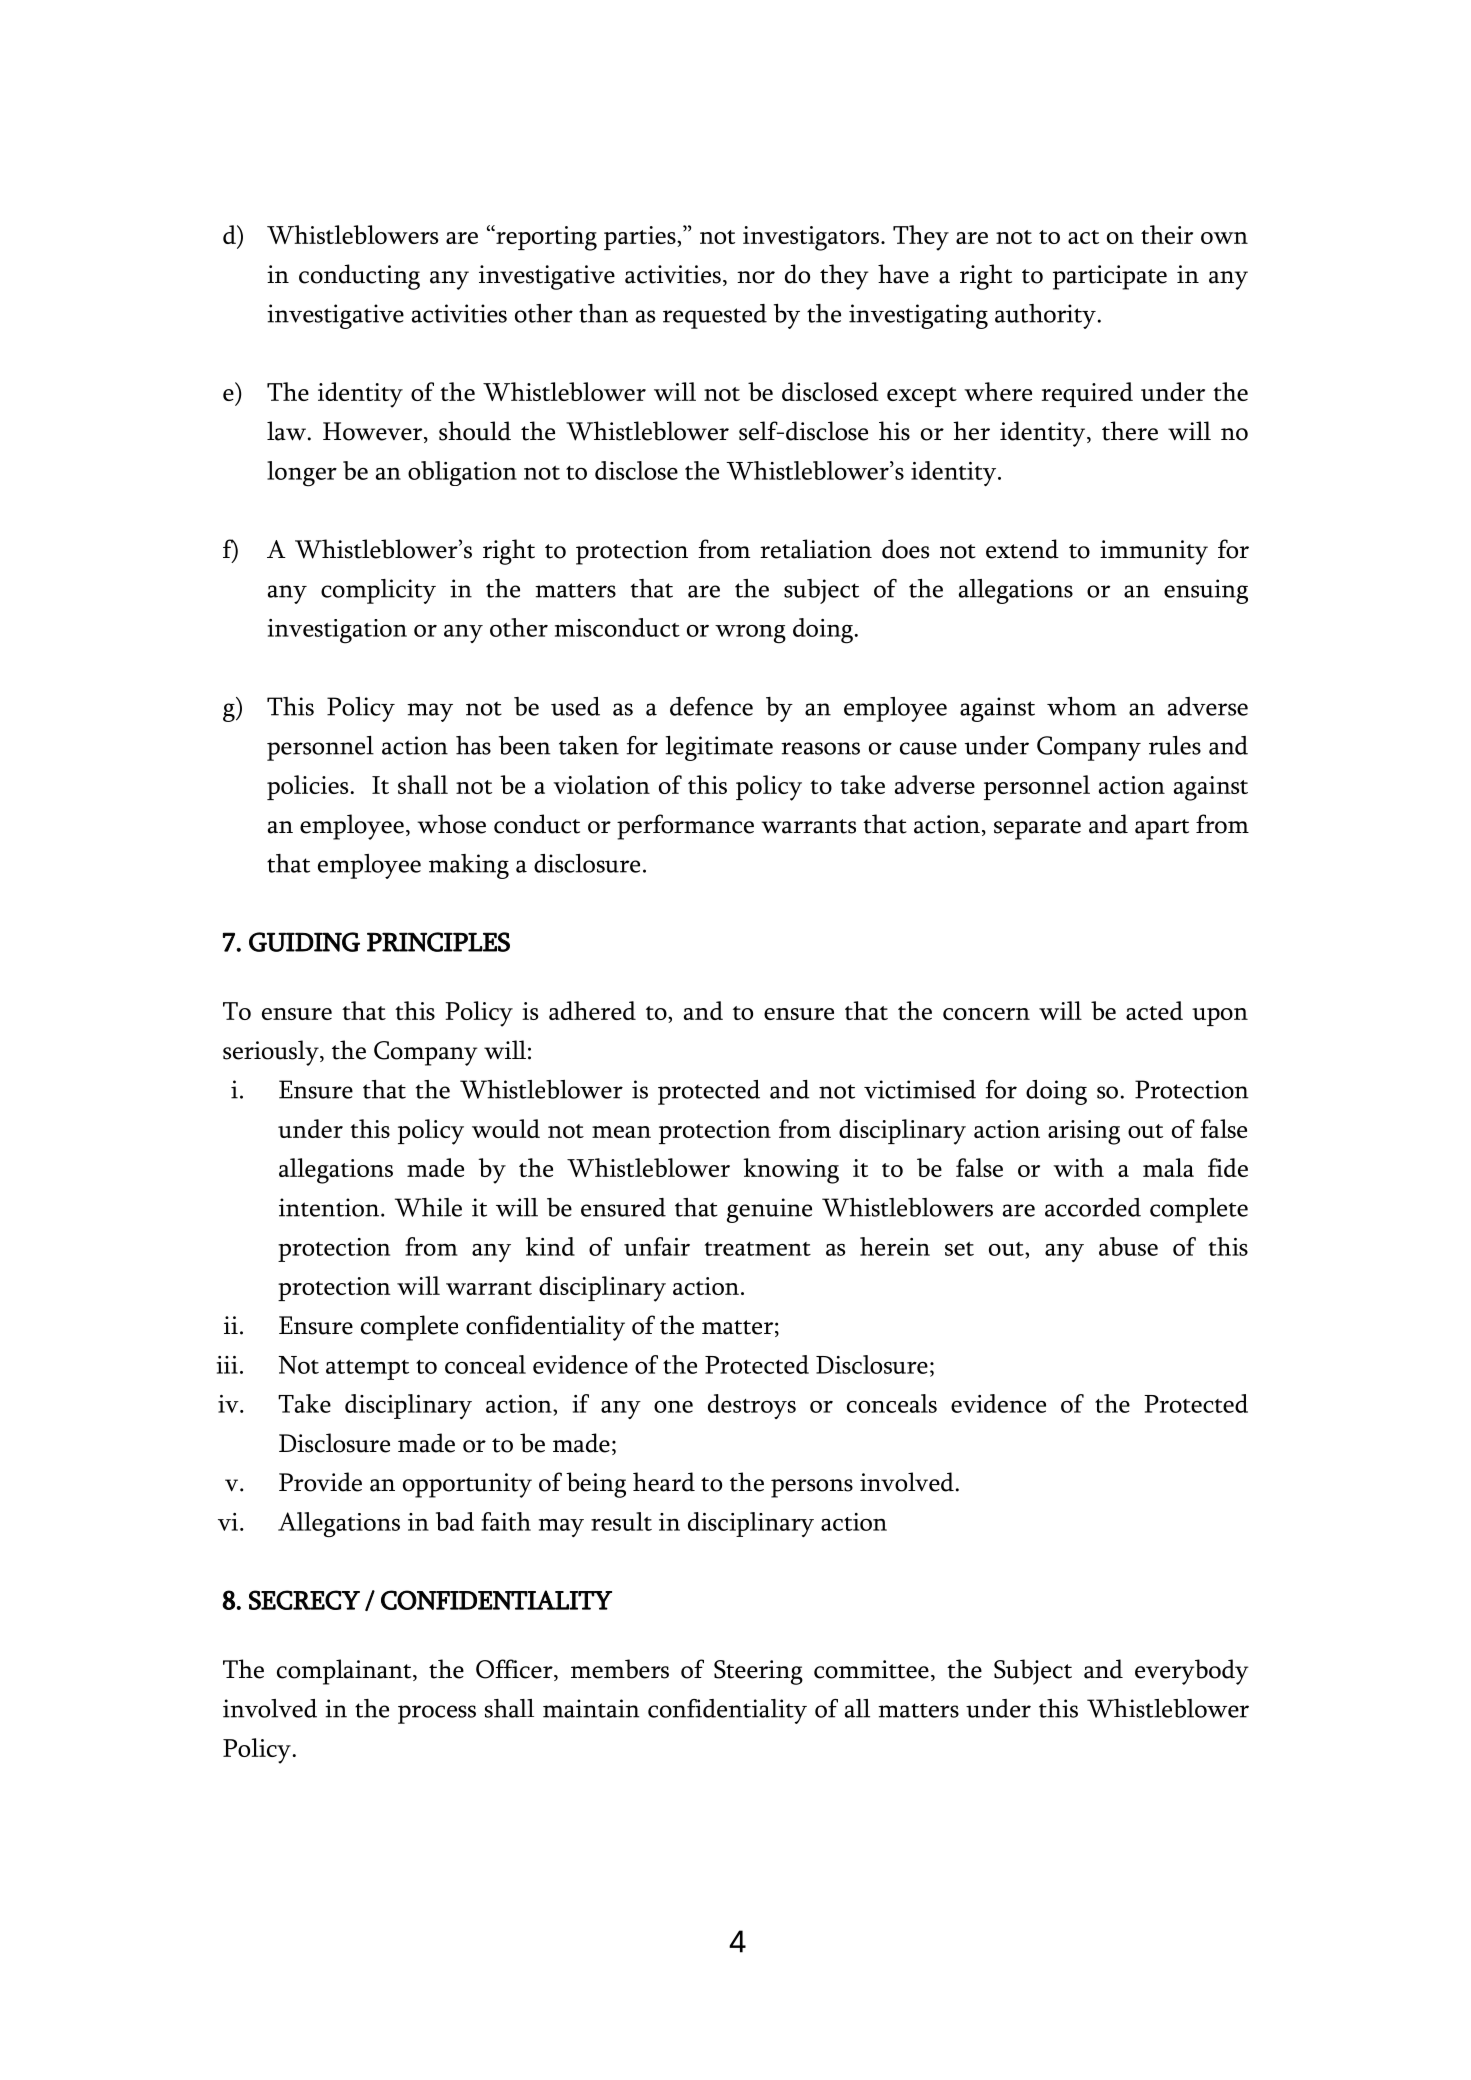 The height and width of the screenshot is (2080, 1471). Describe the element at coordinates (1093, 1207) in the screenshot. I see `accorded` at that location.
